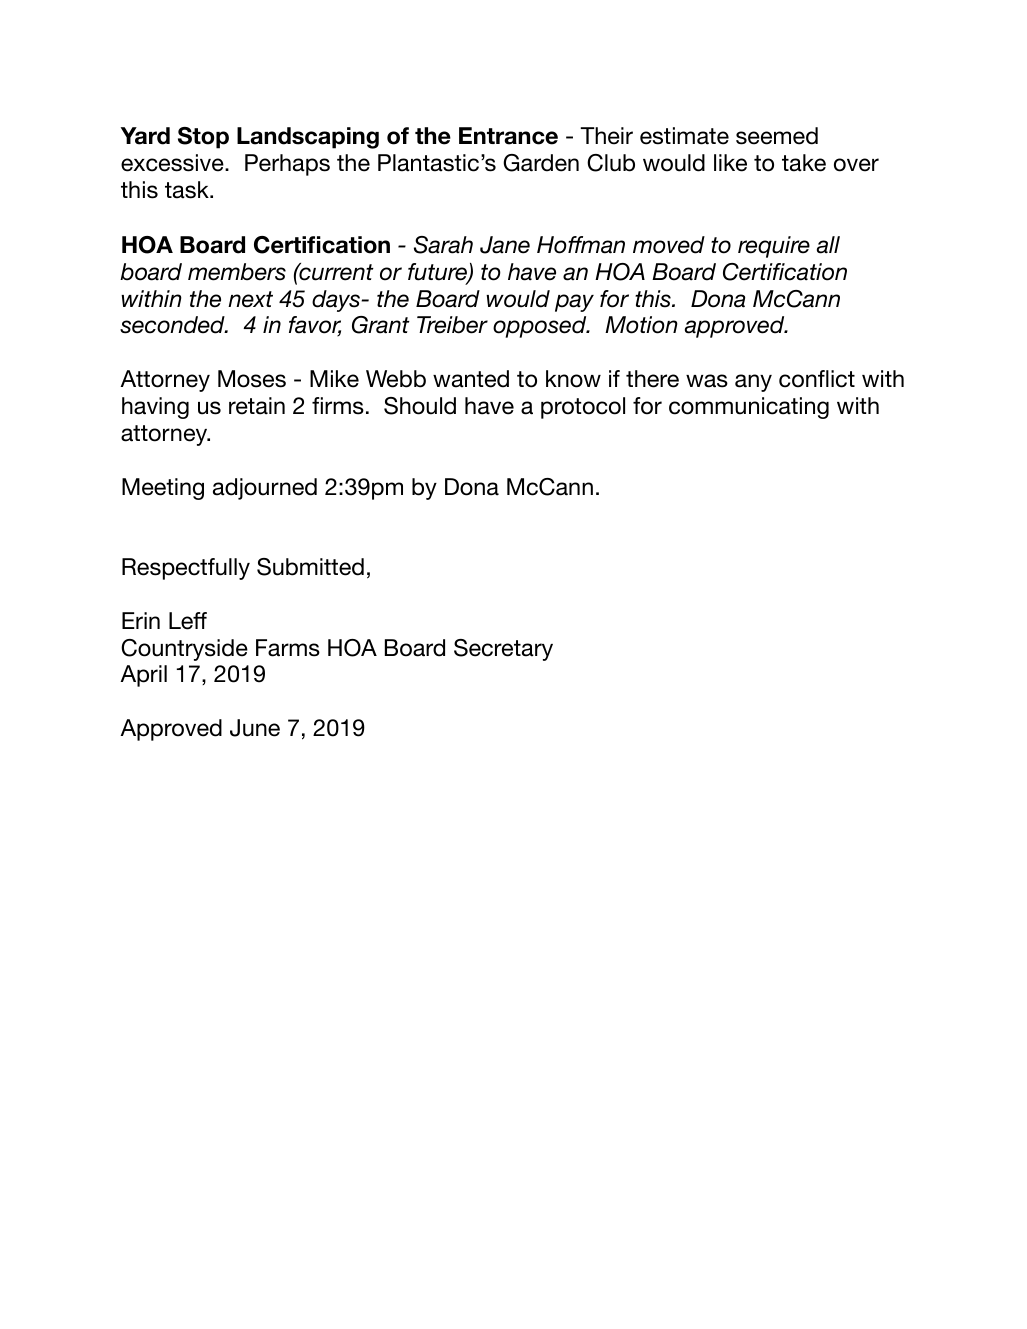 Image resolution: width=1027 pixels, height=1329 pixels. Describe the element at coordinates (508, 136) in the screenshot. I see `Entrance` at that location.
